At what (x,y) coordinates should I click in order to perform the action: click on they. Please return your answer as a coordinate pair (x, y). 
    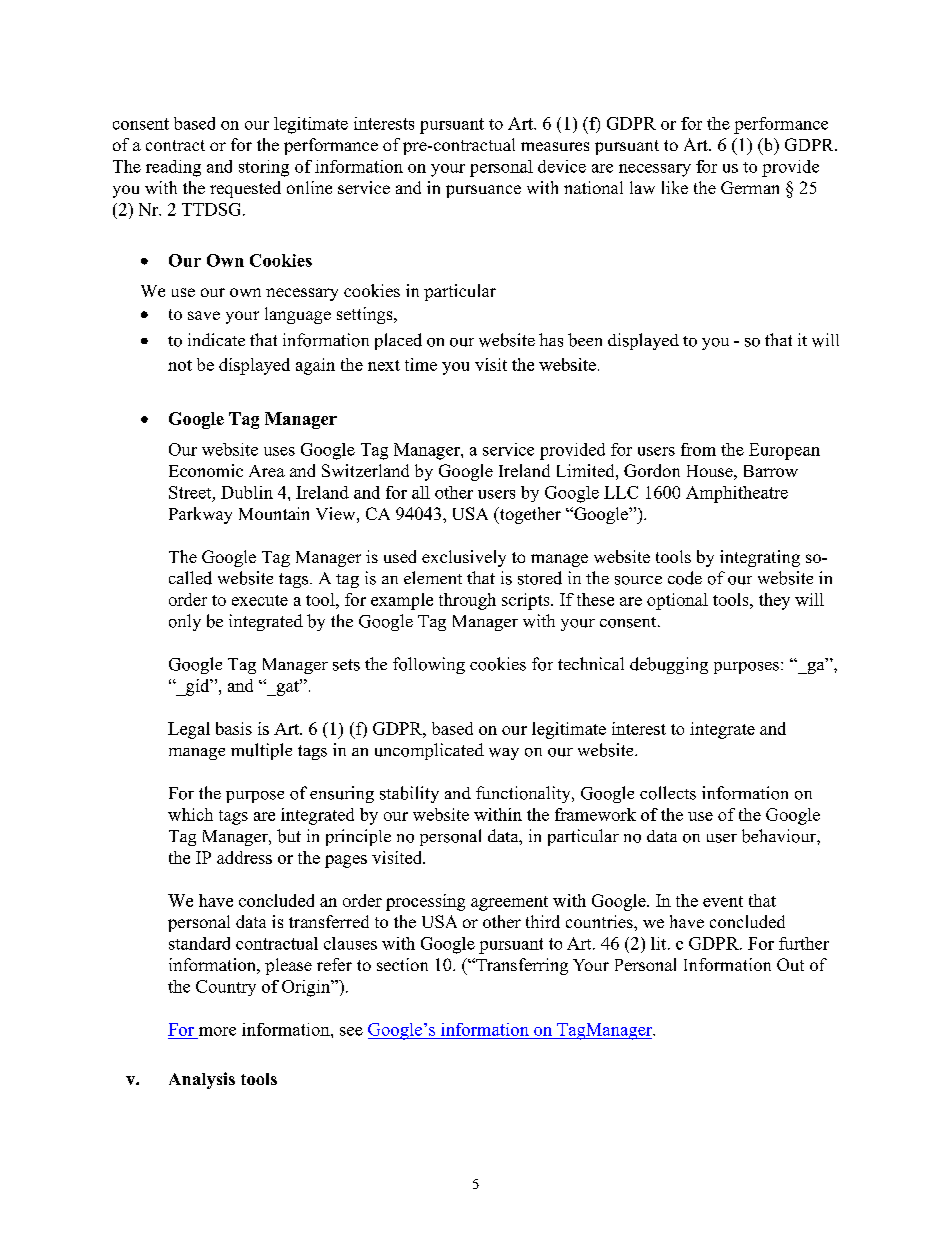
    Looking at the image, I should click on (774, 601).
